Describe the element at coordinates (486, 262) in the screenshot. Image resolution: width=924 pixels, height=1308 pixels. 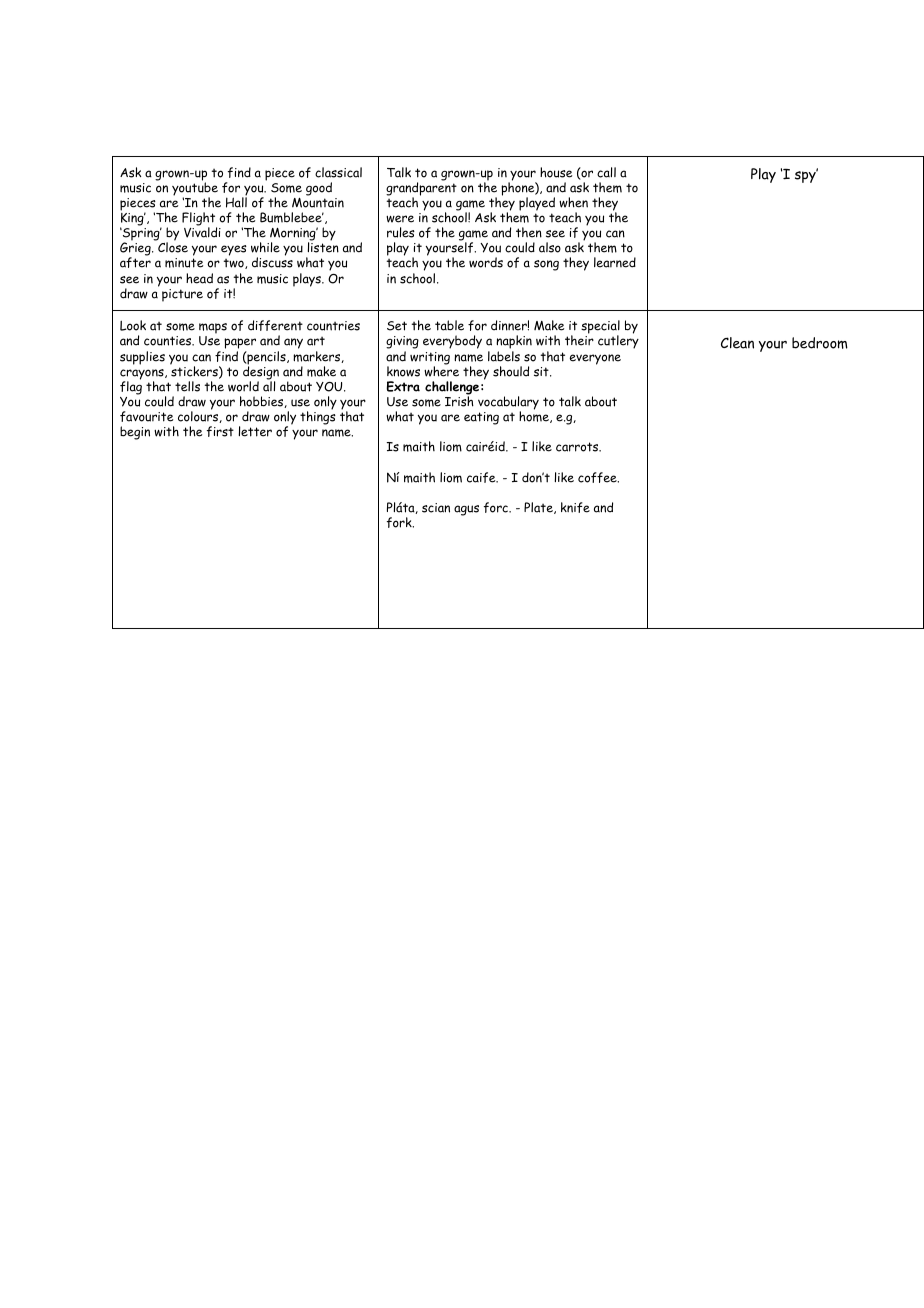
I see `words` at that location.
